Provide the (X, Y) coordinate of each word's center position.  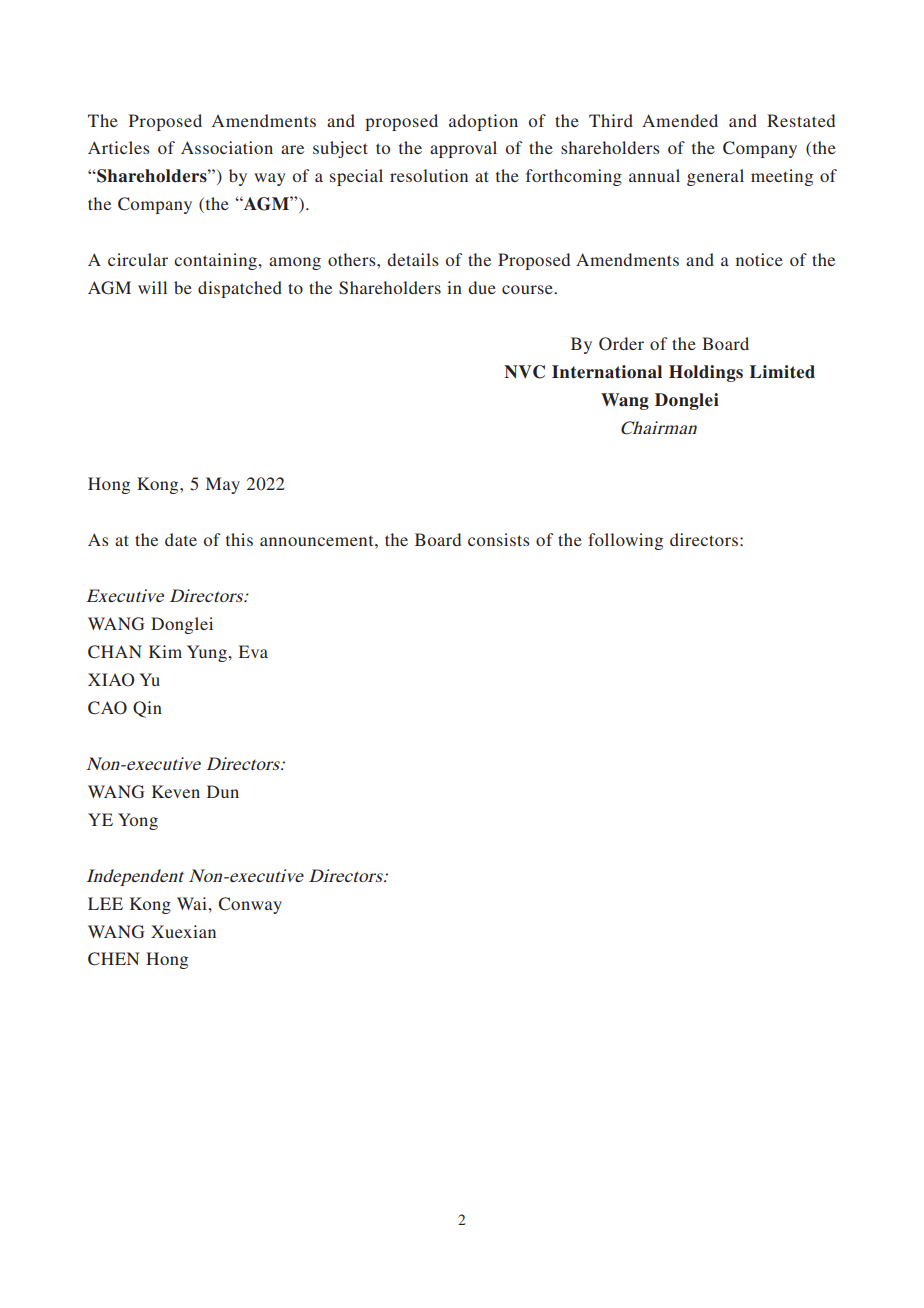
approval (463, 149)
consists (498, 539)
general (715, 177)
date (181, 539)
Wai (193, 903)
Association (227, 147)
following (625, 541)
